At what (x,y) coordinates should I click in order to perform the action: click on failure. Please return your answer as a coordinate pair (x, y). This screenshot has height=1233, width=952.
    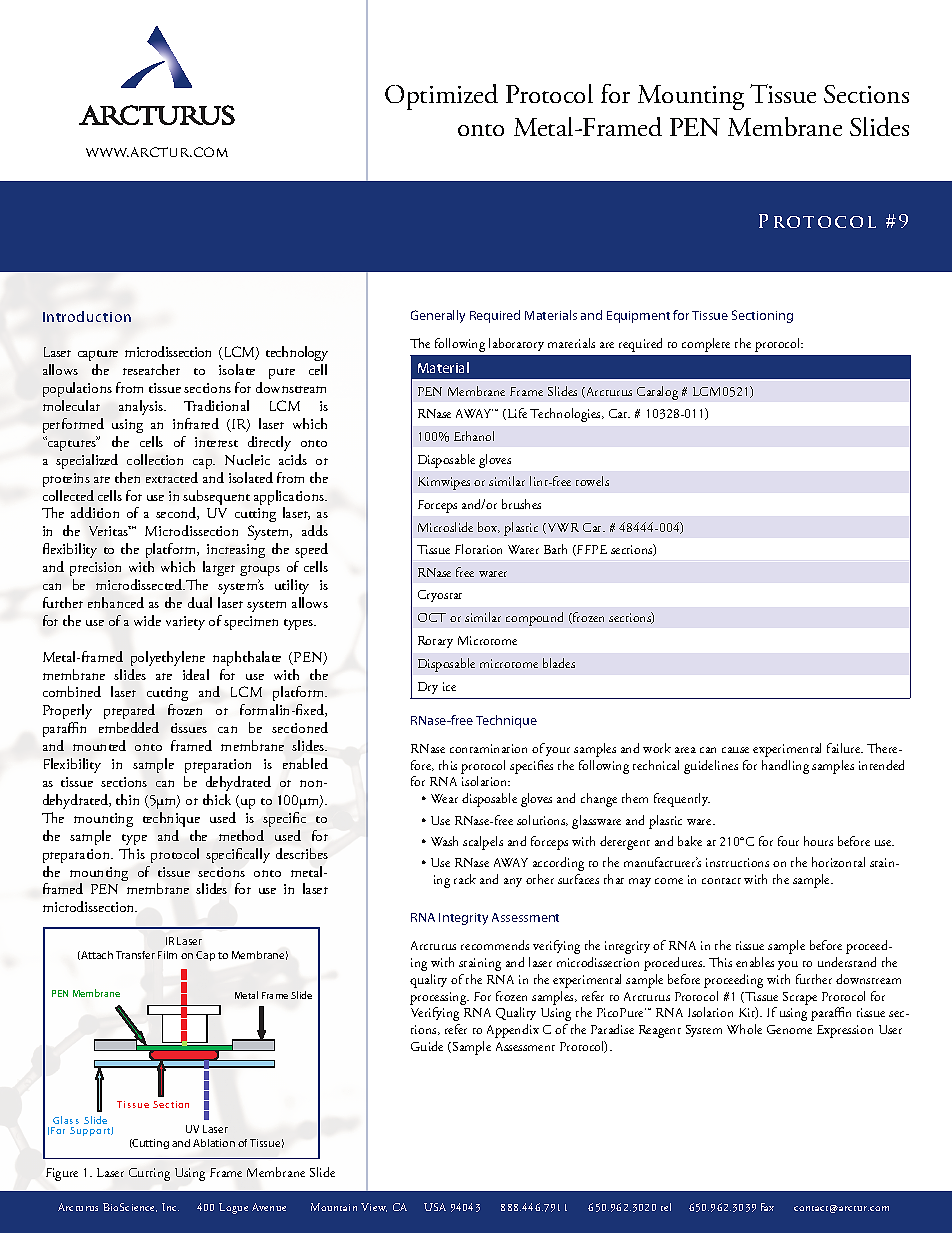
    Looking at the image, I should click on (845, 748).
